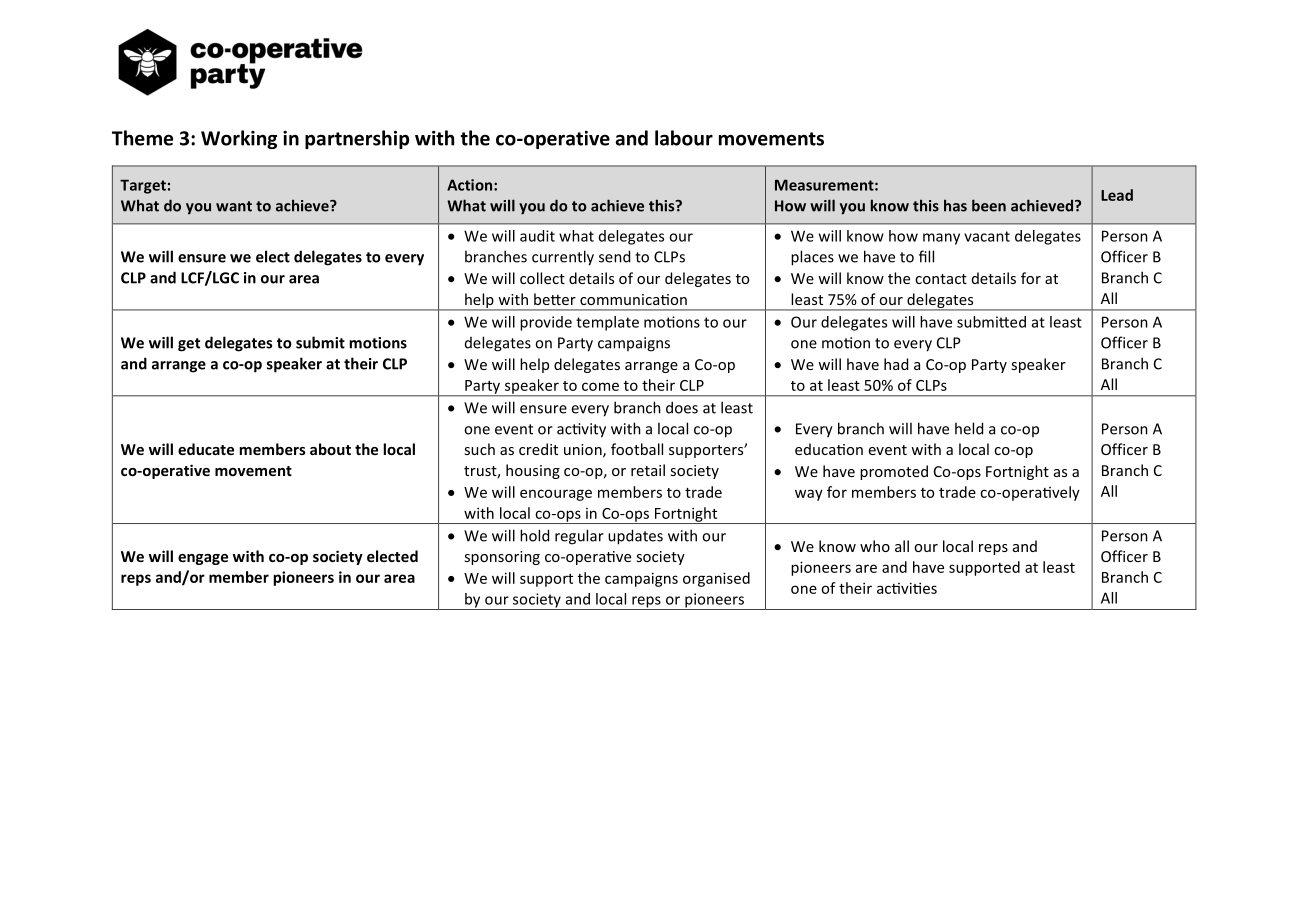 The image size is (1308, 924). What do you see at coordinates (203, 559) in the image?
I see `engage` at bounding box center [203, 559].
